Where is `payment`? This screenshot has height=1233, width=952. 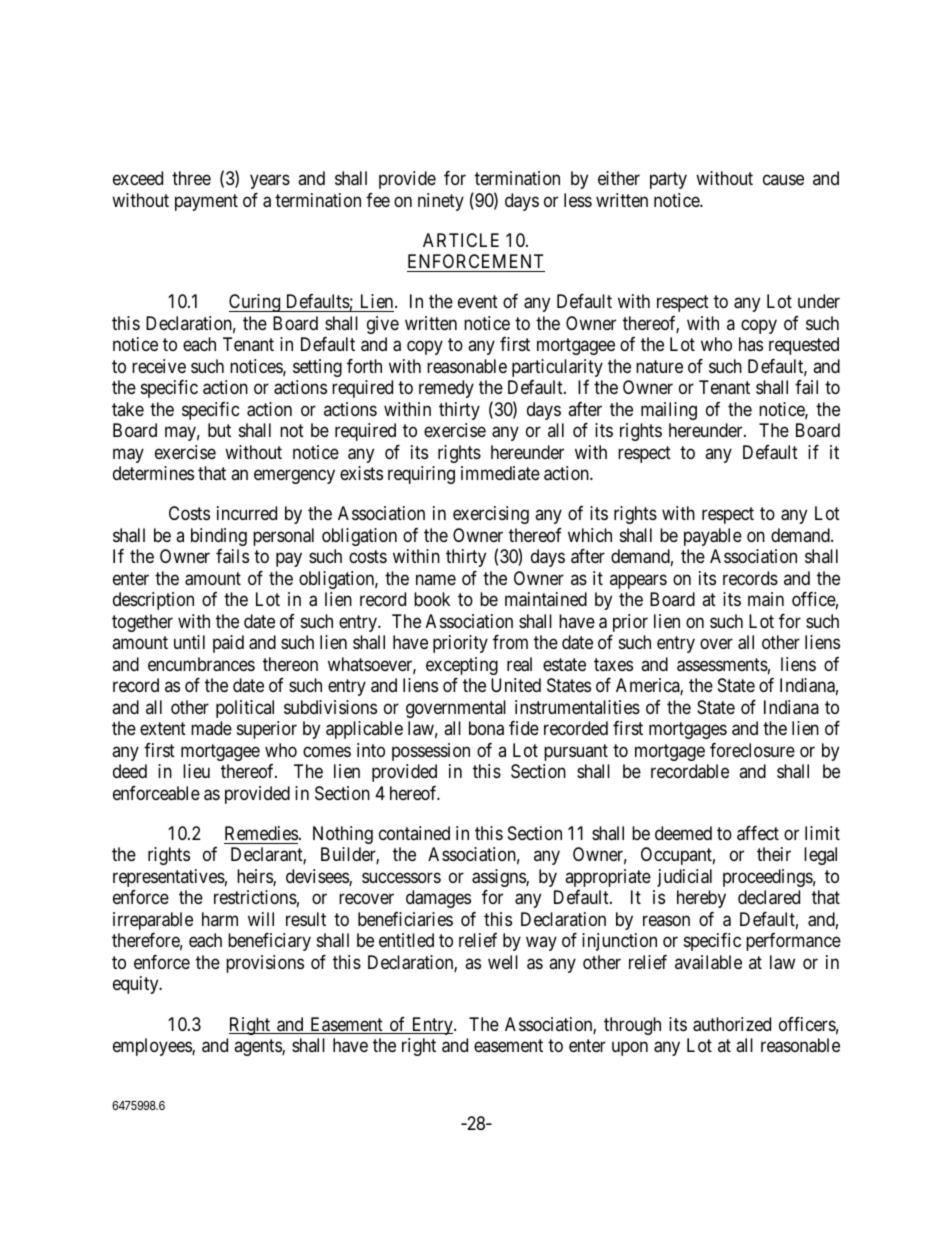 payment is located at coordinates (206, 202).
